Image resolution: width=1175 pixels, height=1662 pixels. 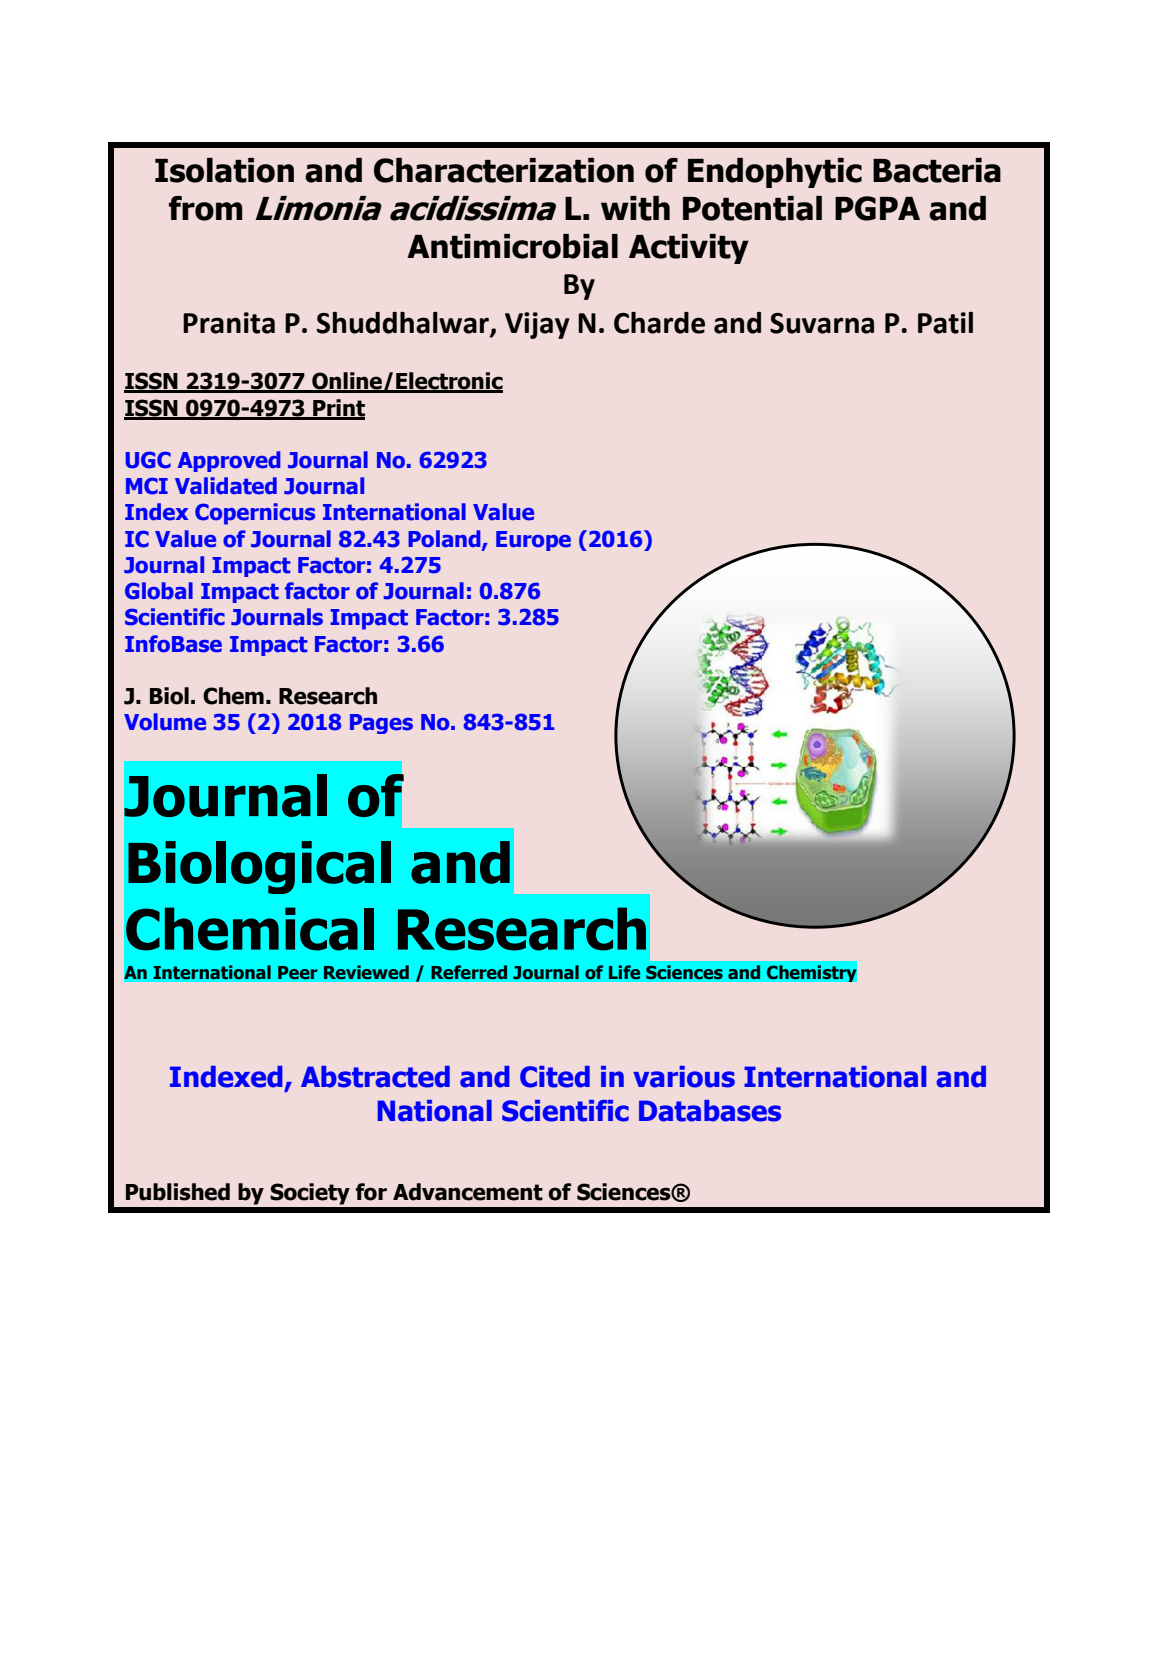 I want to click on Referred, so click(x=469, y=972).
